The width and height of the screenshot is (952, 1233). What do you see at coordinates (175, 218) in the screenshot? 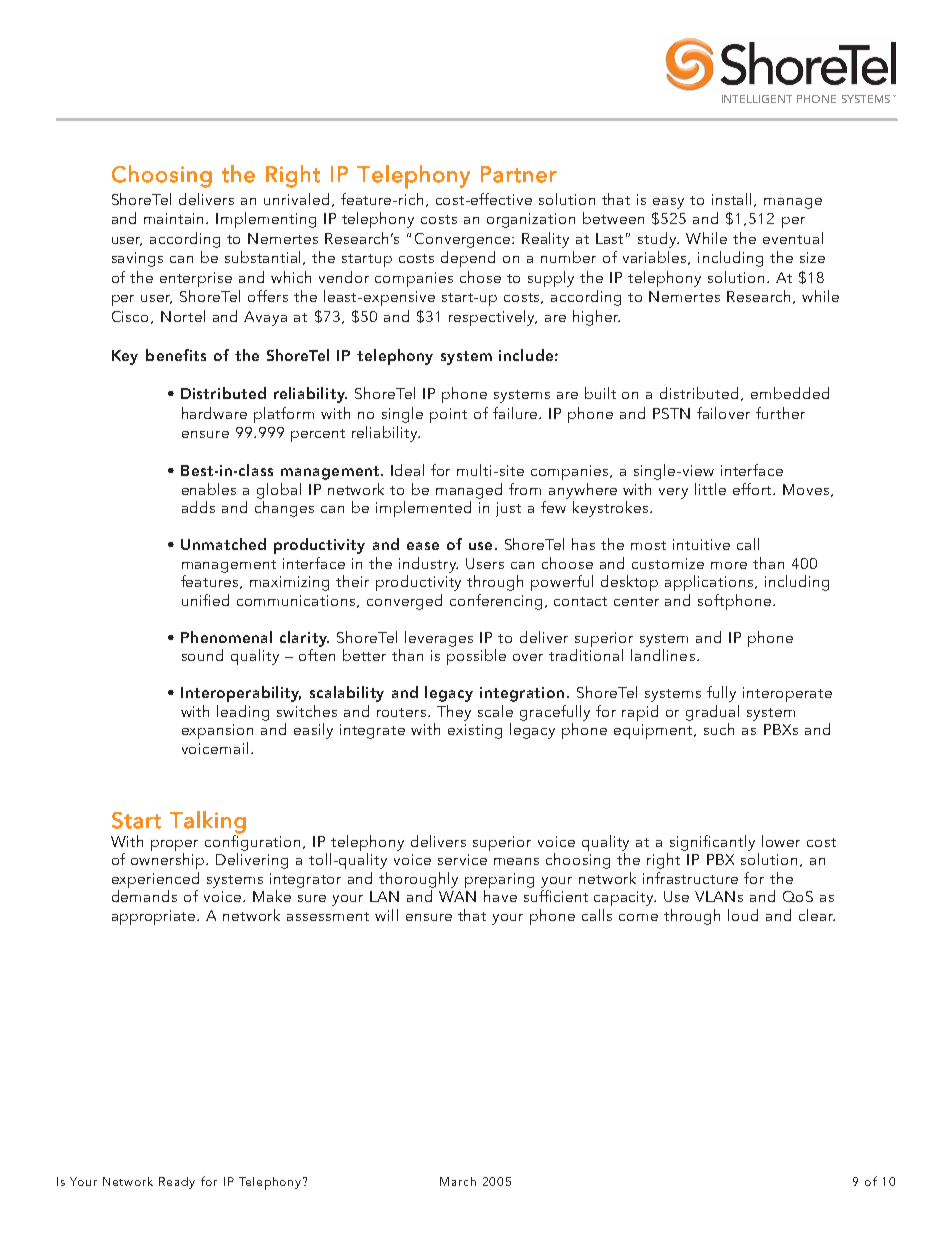
I see `maintain` at bounding box center [175, 218].
